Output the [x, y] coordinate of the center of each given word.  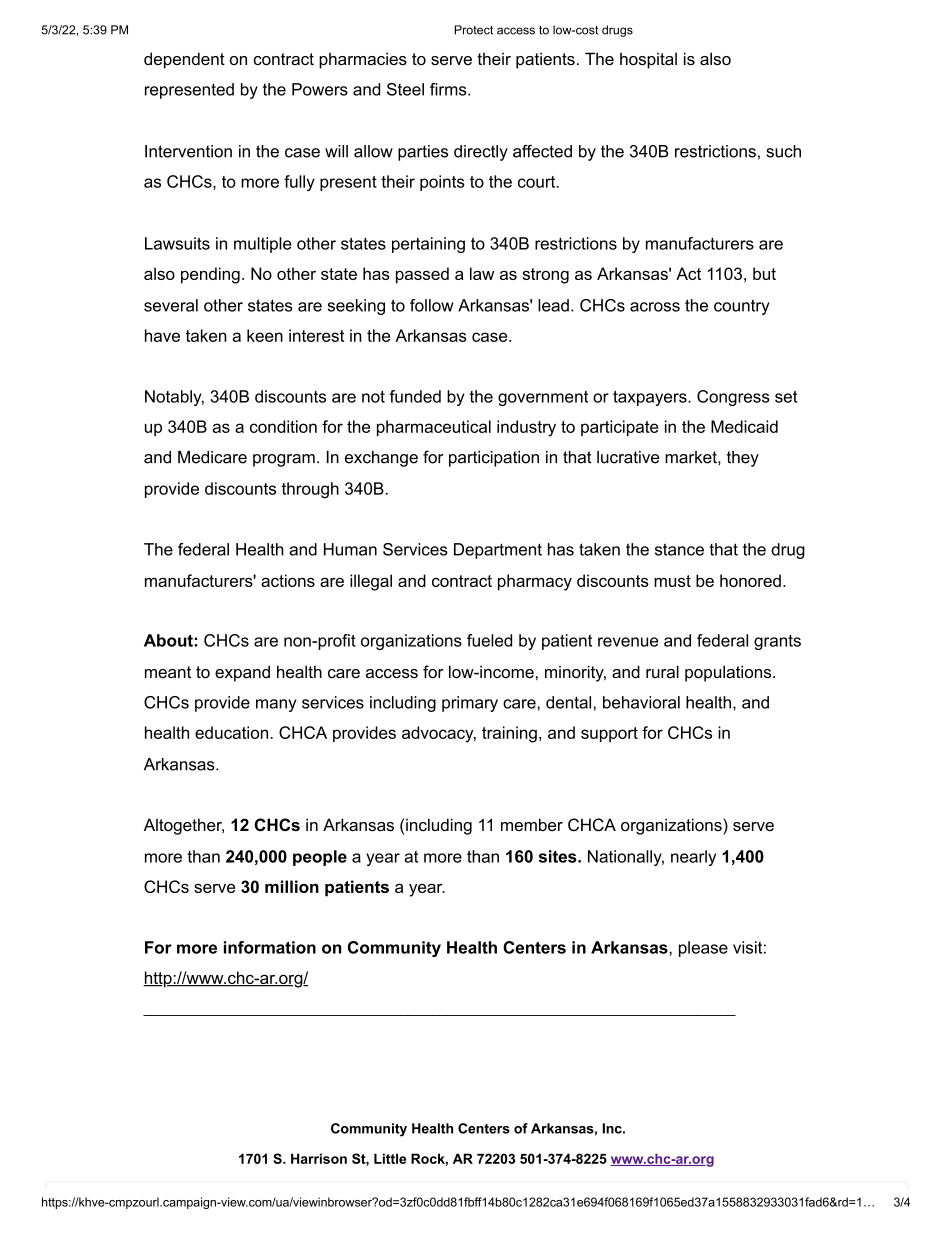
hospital [648, 60]
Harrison [319, 1158]
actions [288, 580]
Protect [474, 30]
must [672, 581]
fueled [489, 640]
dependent [184, 60]
